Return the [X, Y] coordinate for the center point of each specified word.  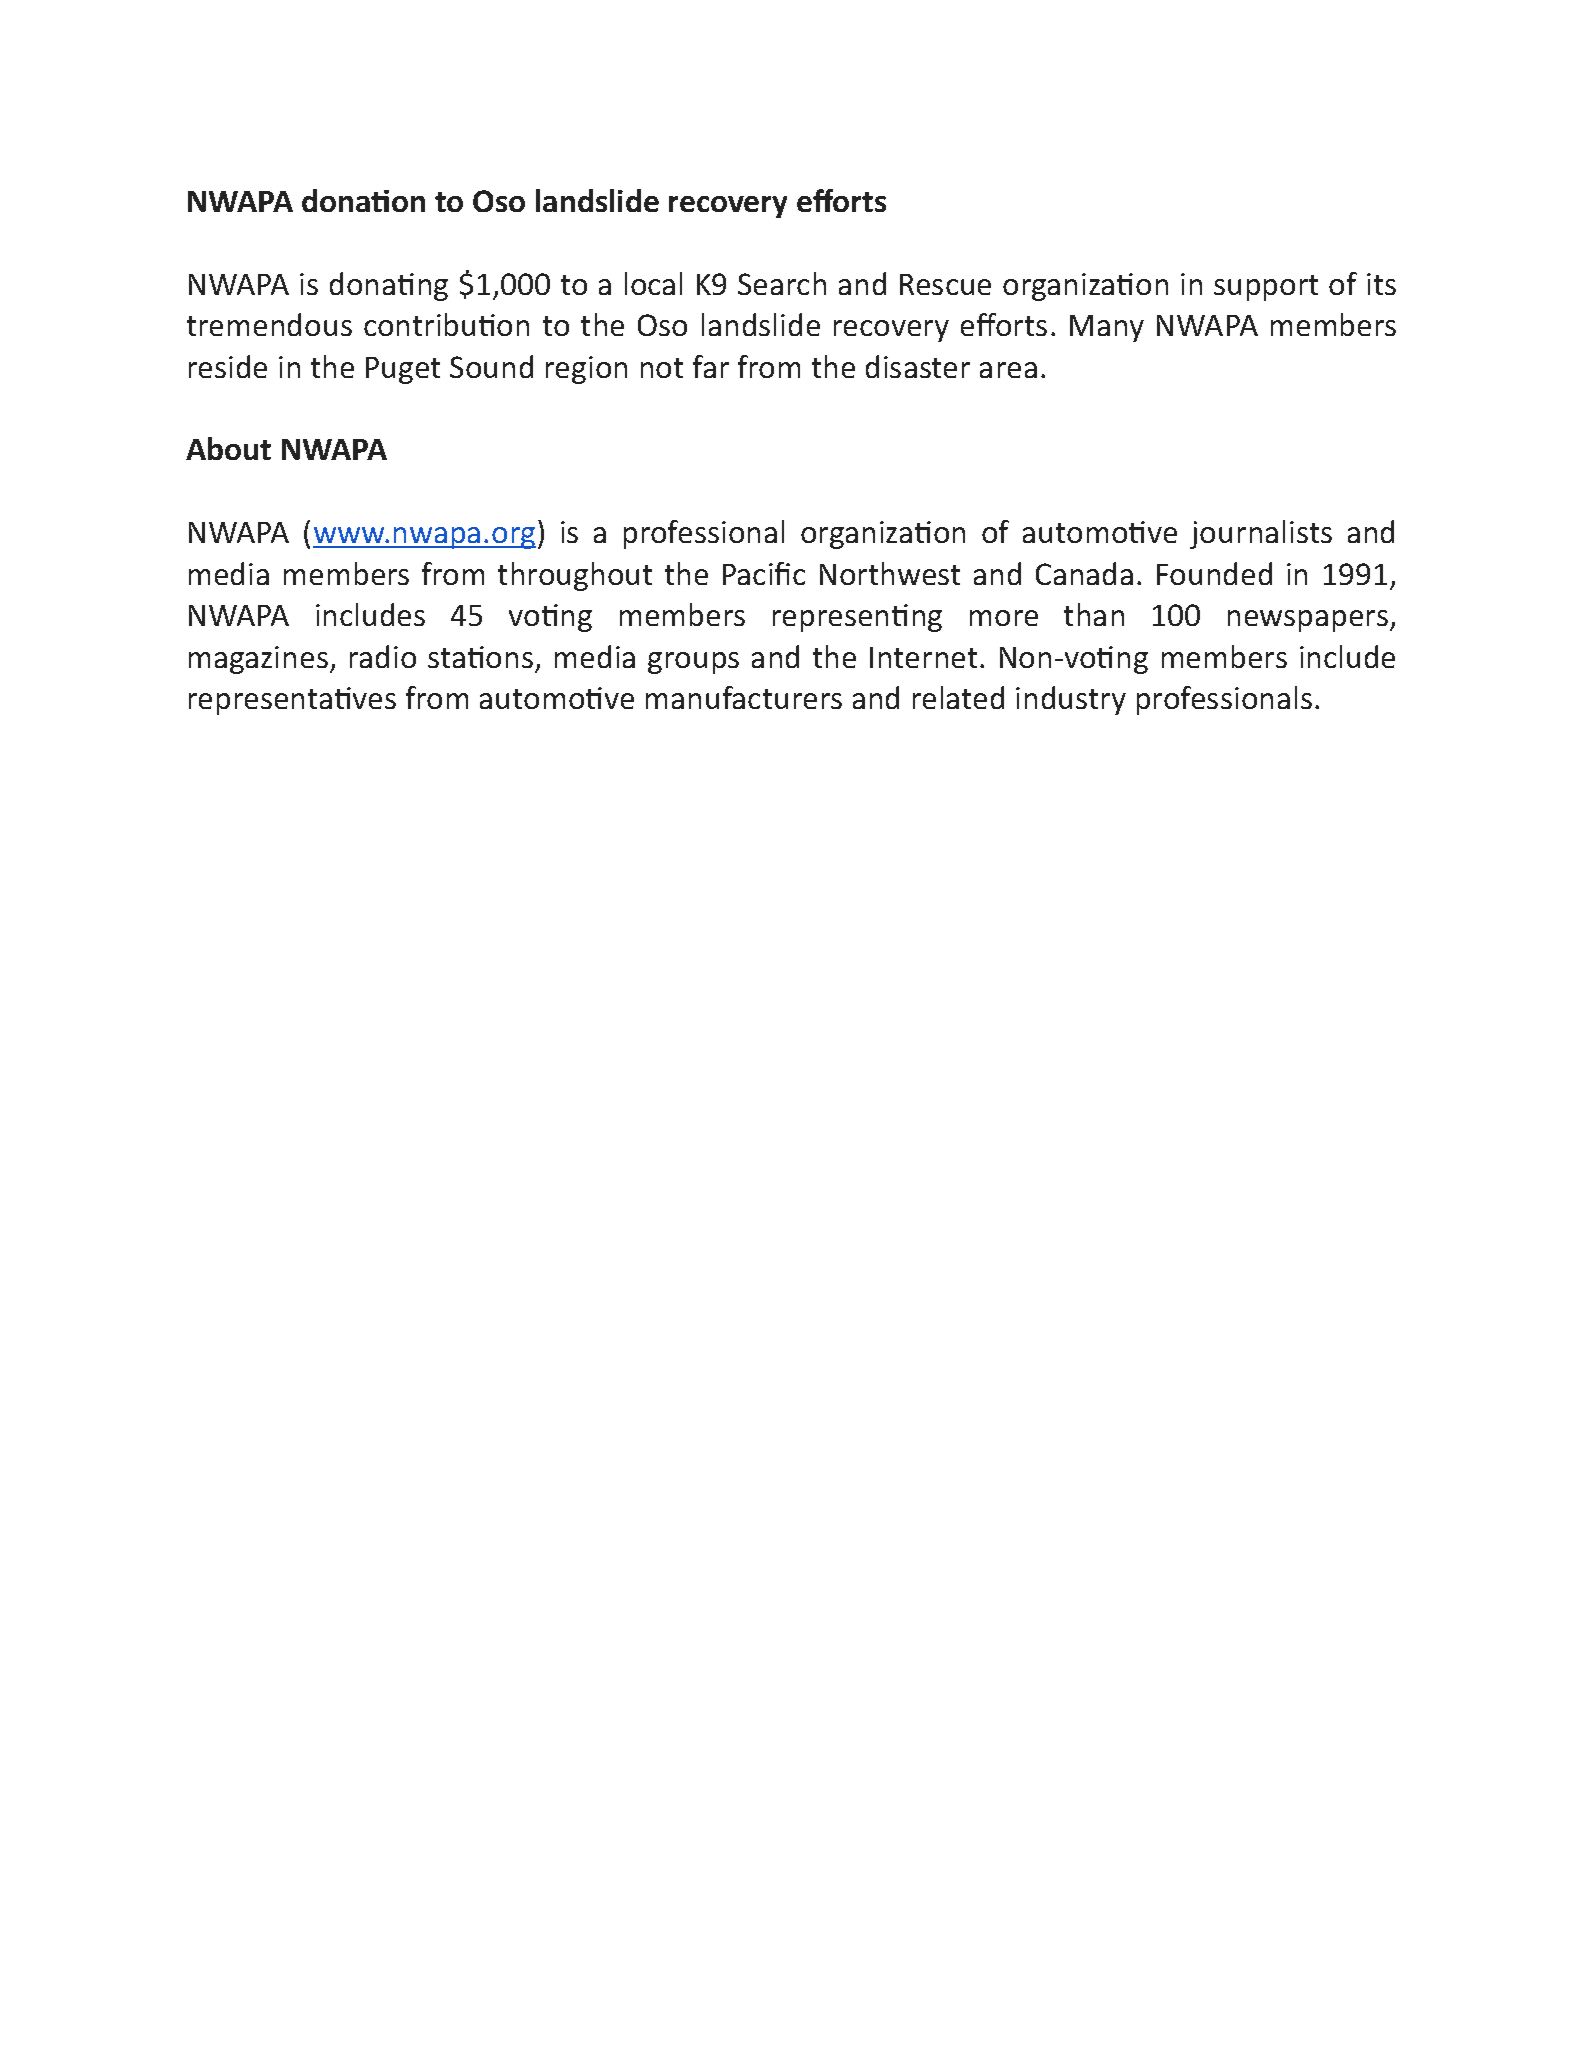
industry [1071, 700]
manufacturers [744, 697]
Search [782, 283]
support [1266, 288]
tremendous [269, 324]
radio [383, 656]
